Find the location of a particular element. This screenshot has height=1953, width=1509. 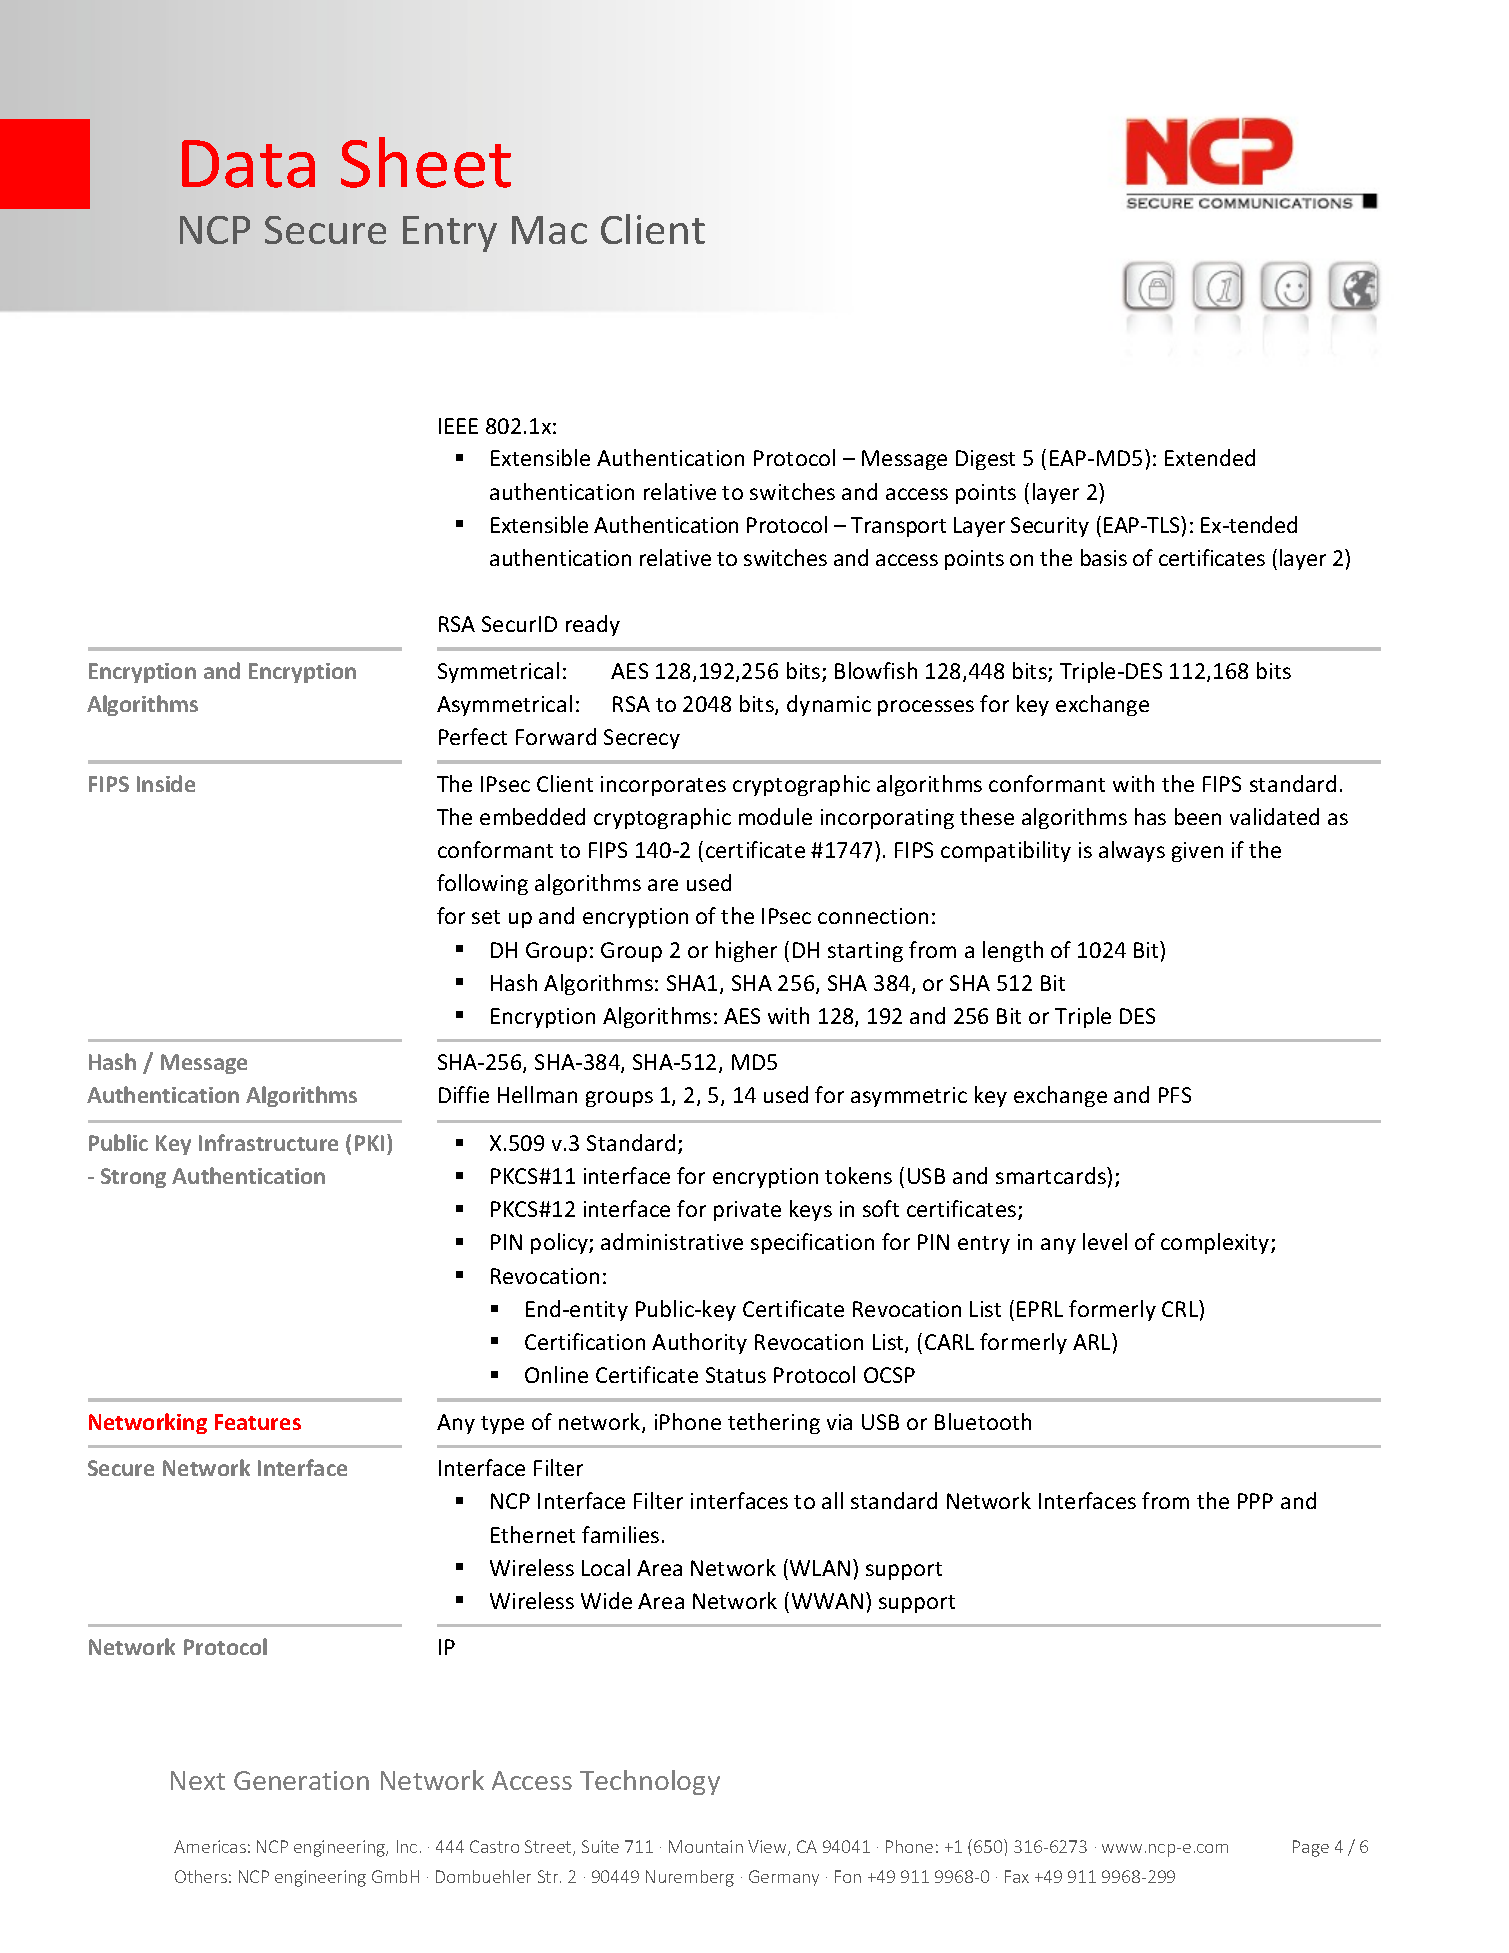

Features is located at coordinates (258, 1422).
